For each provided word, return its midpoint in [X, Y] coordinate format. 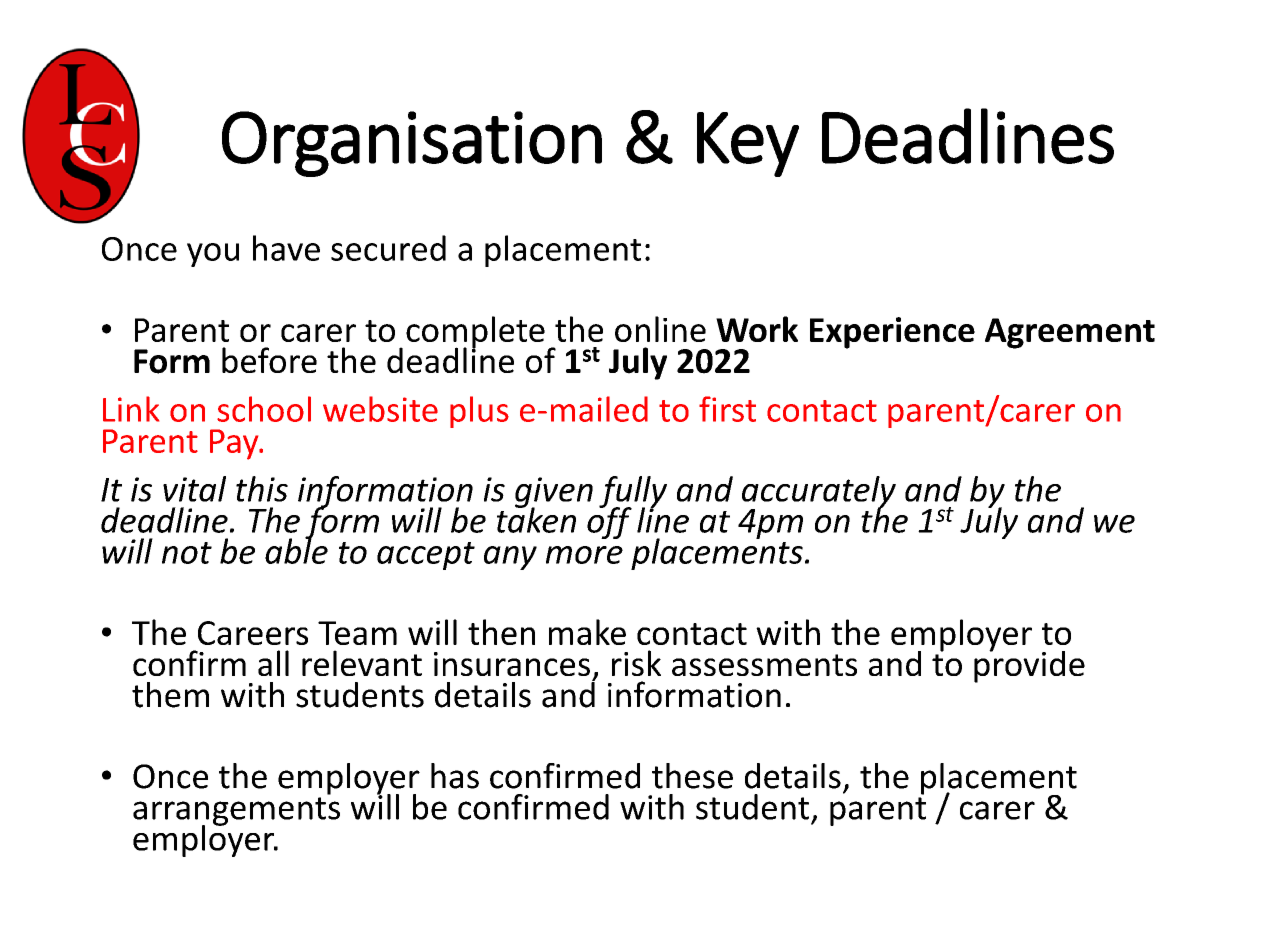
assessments [764, 665]
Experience [892, 333]
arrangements [236, 812]
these [692, 776]
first [727, 409]
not [187, 553]
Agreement [1070, 333]
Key [748, 144]
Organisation [412, 144]
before [269, 360]
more [584, 555]
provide [1029, 665]
